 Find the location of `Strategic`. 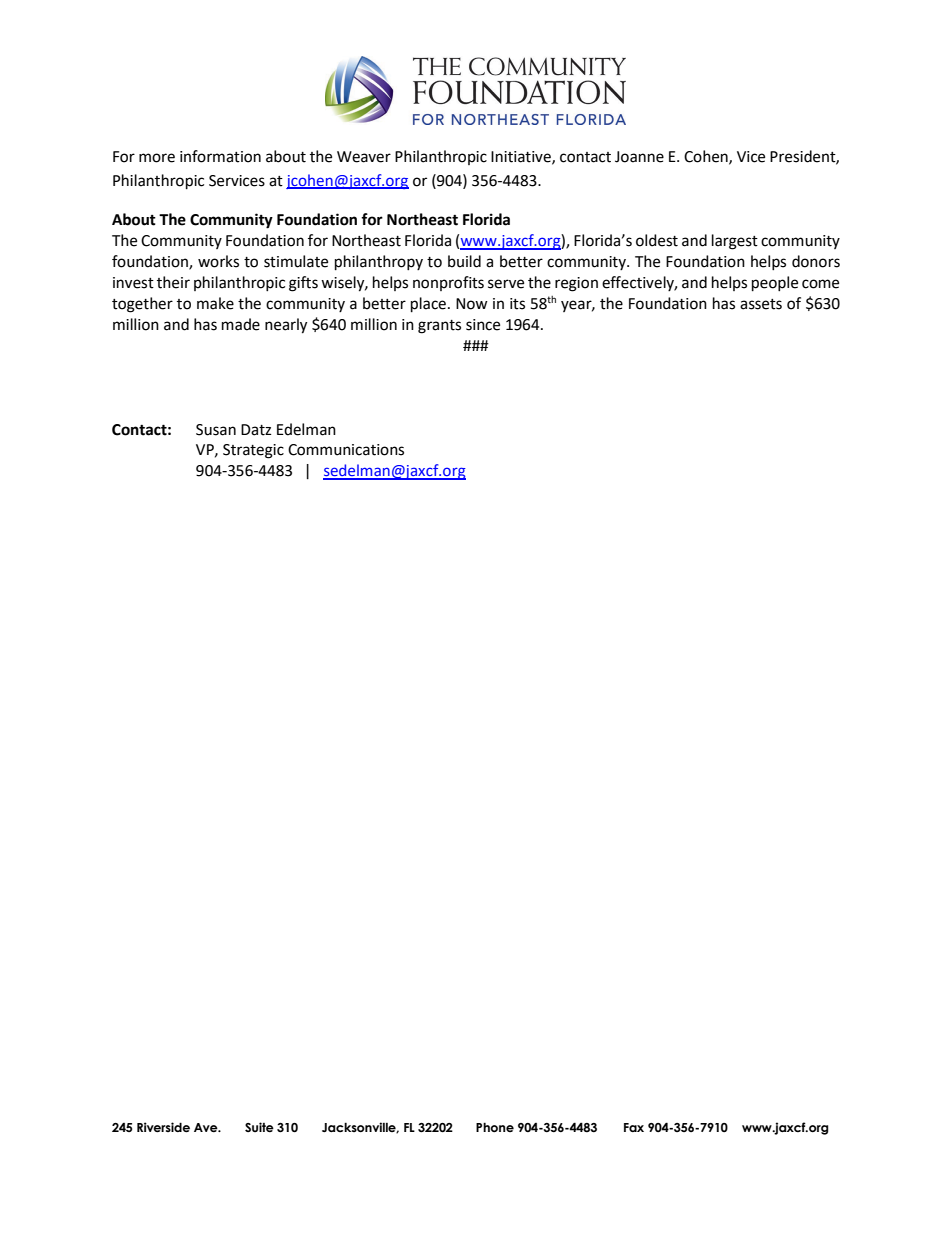

Strategic is located at coordinates (253, 451).
